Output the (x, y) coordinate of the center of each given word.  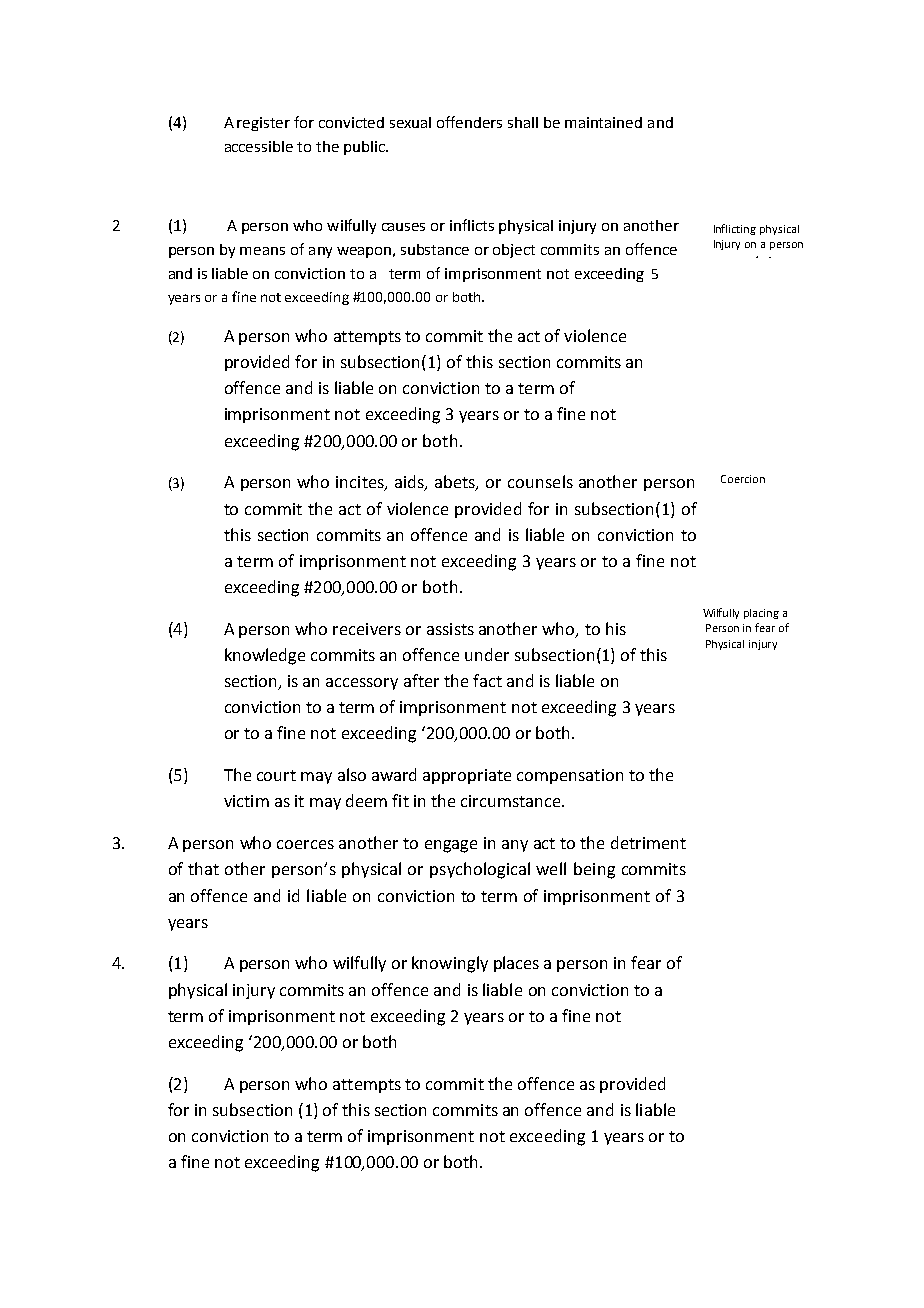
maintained (603, 122)
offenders (469, 122)
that (203, 868)
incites (361, 483)
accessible (259, 146)
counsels (540, 481)
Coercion (743, 479)
